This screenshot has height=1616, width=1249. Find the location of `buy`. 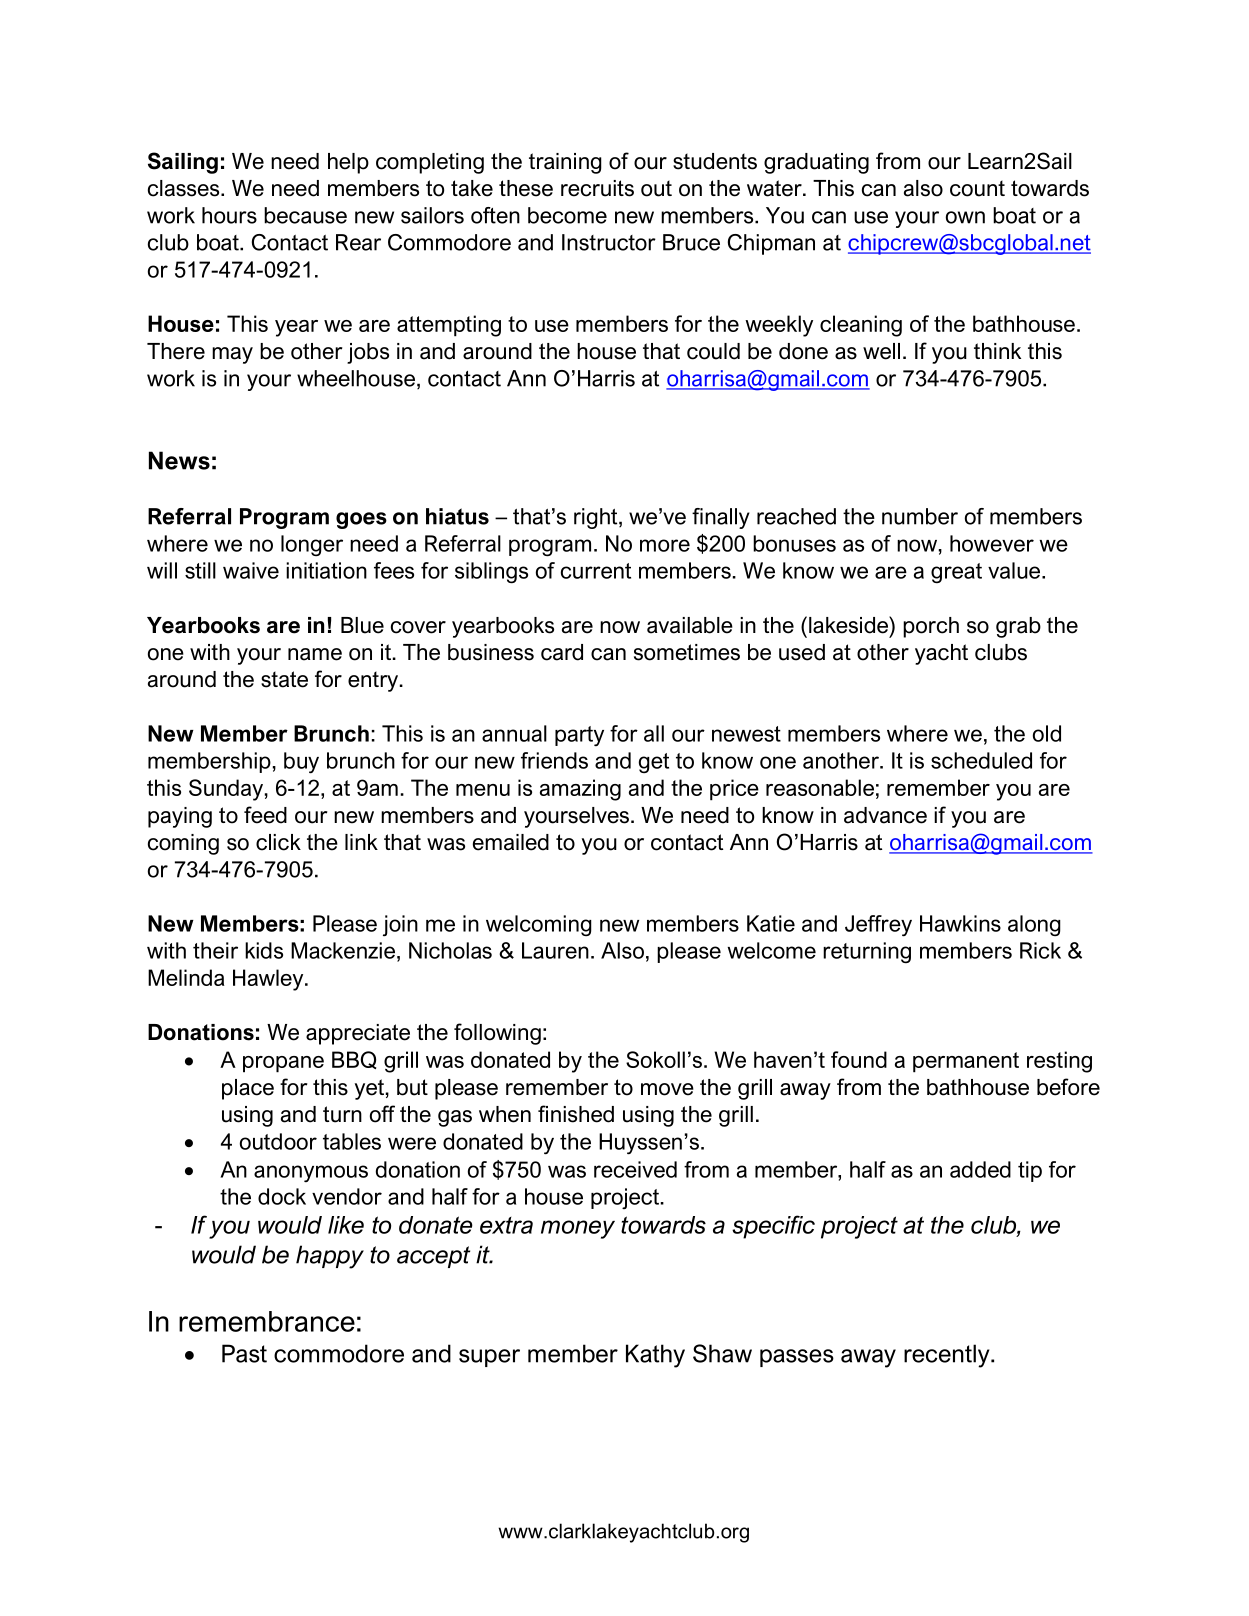

buy is located at coordinates (301, 763).
